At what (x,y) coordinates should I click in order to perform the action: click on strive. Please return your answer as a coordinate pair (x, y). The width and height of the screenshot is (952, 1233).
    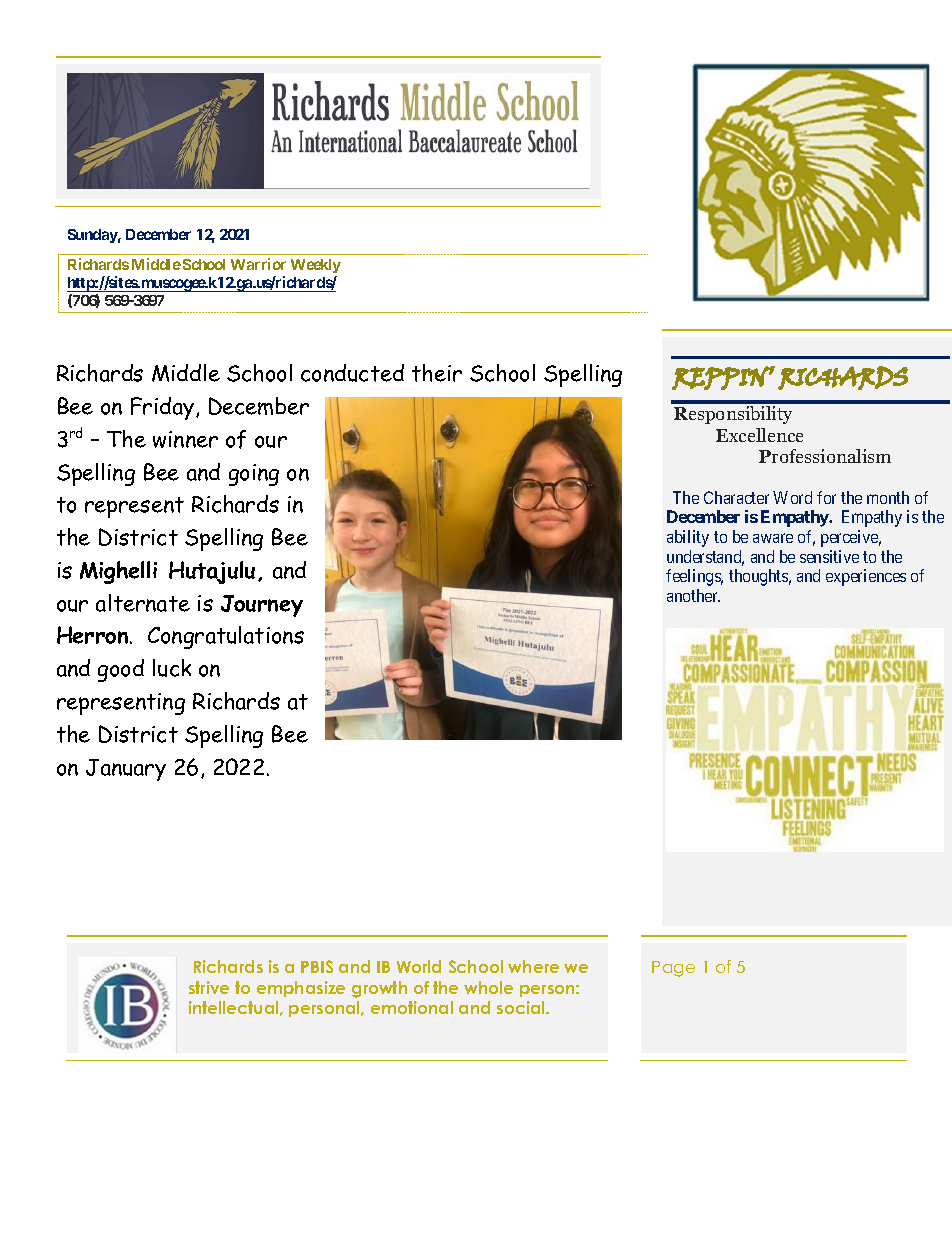
    Looking at the image, I should click on (209, 987).
